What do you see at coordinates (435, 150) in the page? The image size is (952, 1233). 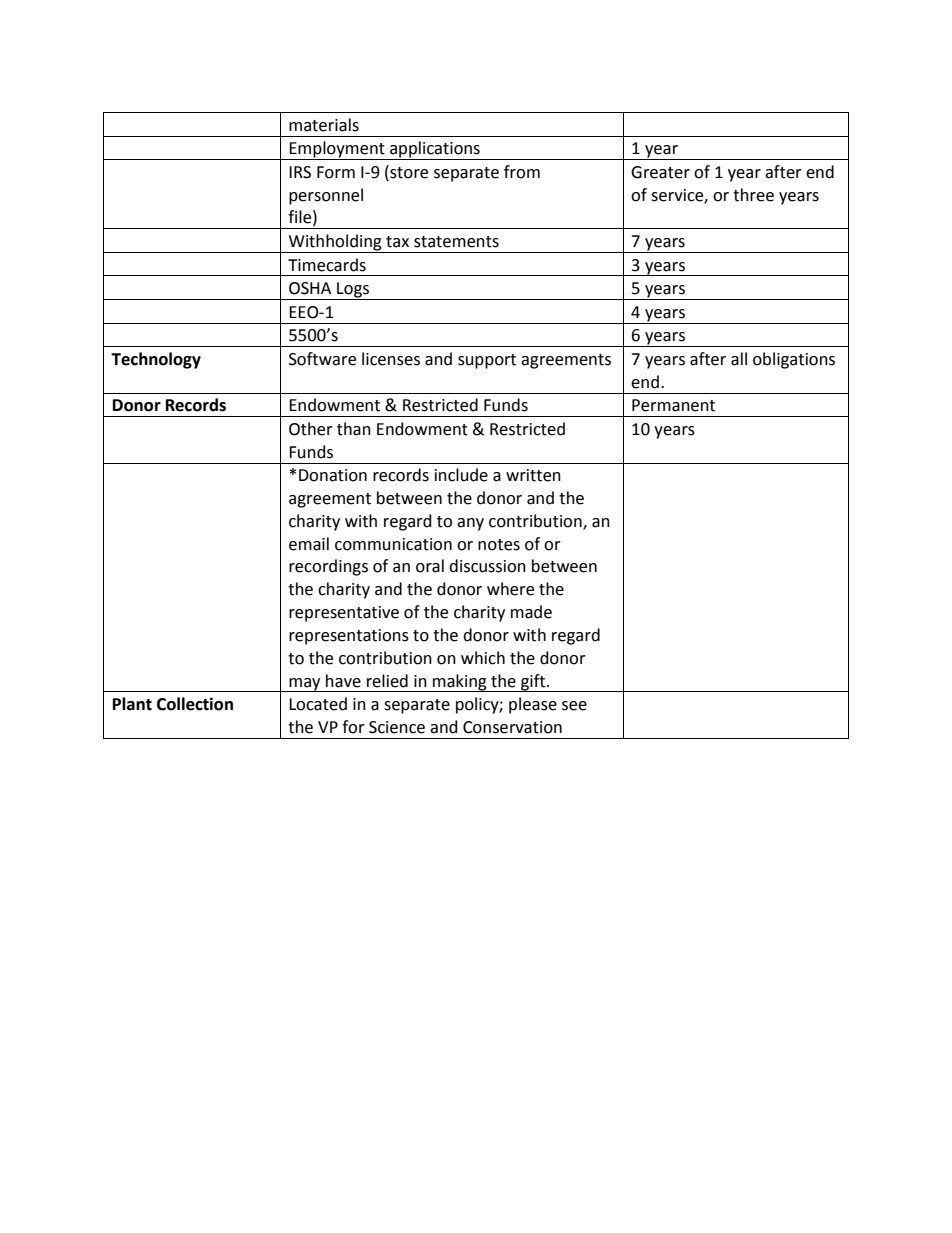 I see `applications` at bounding box center [435, 150].
